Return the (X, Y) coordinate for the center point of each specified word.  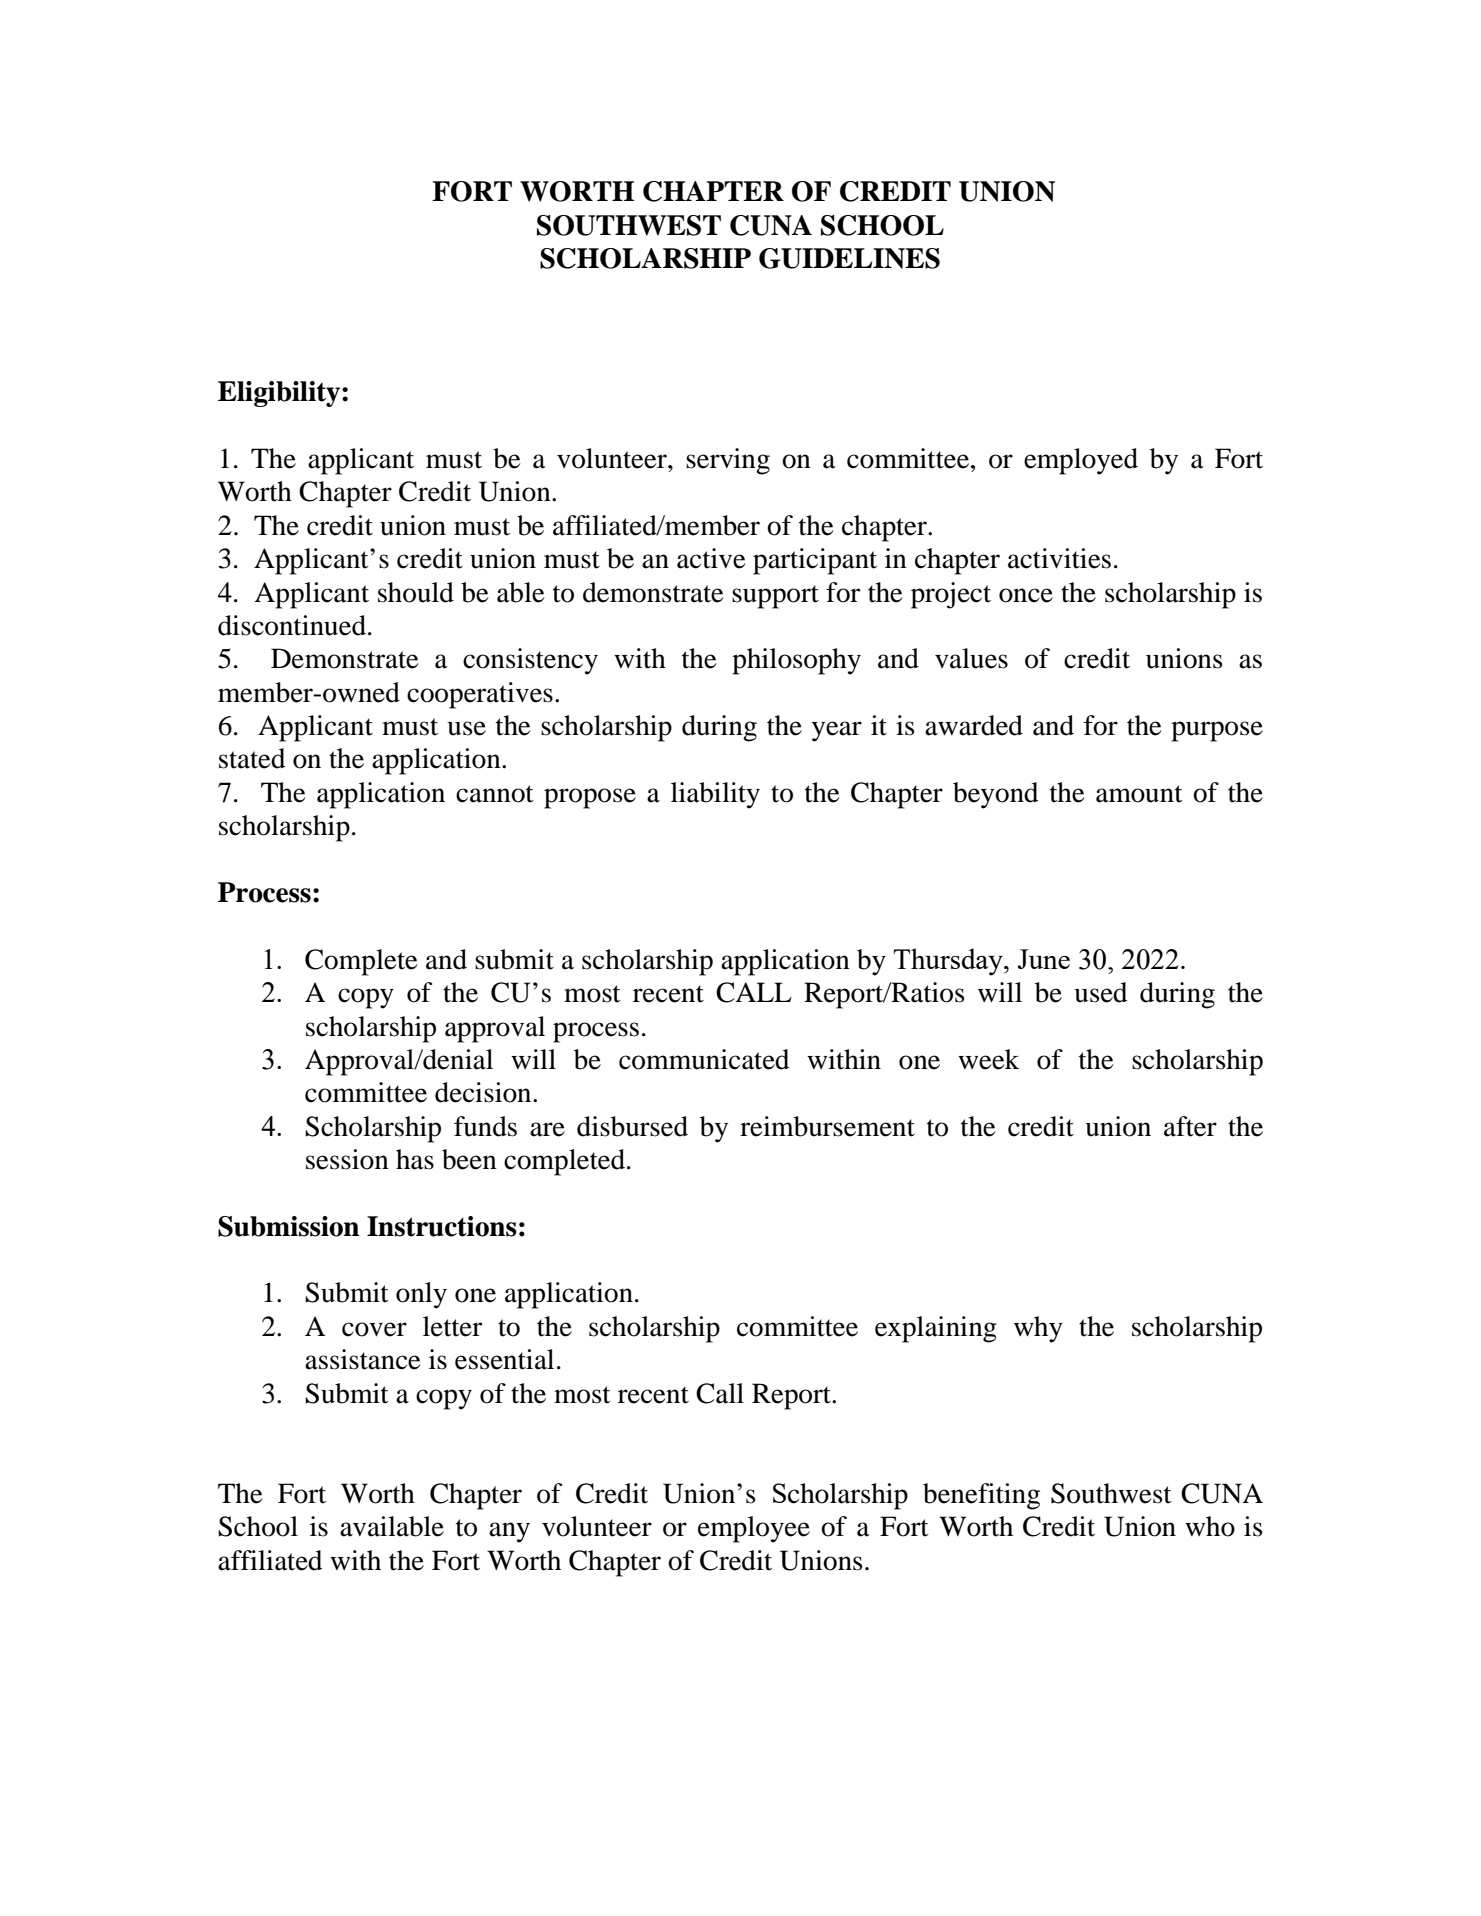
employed (1081, 461)
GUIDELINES (849, 258)
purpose (1217, 731)
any (509, 1532)
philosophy (796, 661)
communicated (704, 1059)
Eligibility (280, 394)
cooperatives (480, 695)
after (1190, 1126)
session (347, 1159)
